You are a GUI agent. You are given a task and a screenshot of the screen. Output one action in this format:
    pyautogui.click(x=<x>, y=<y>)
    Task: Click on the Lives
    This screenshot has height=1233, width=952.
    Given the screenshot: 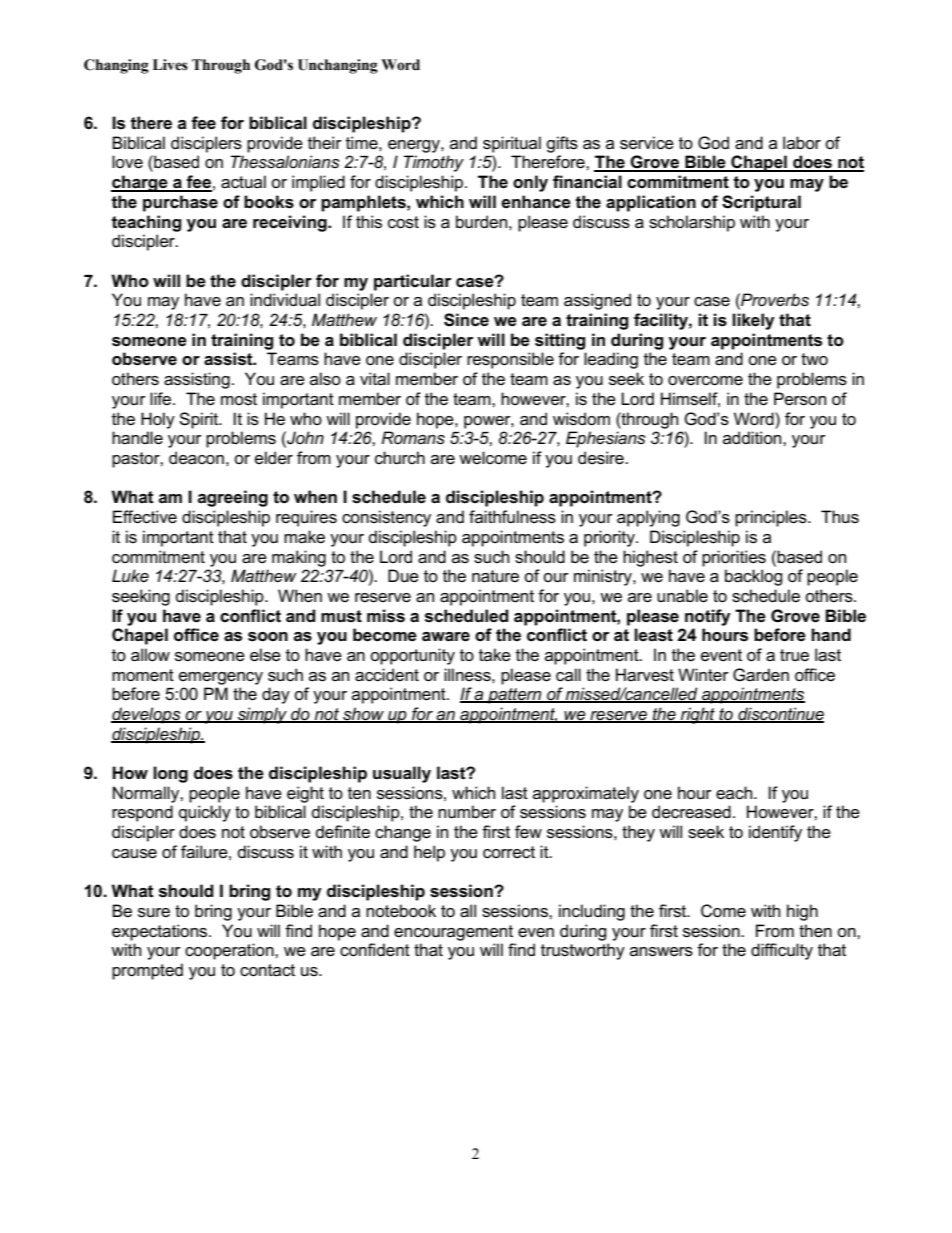 What is the action you would take?
    pyautogui.click(x=170, y=65)
